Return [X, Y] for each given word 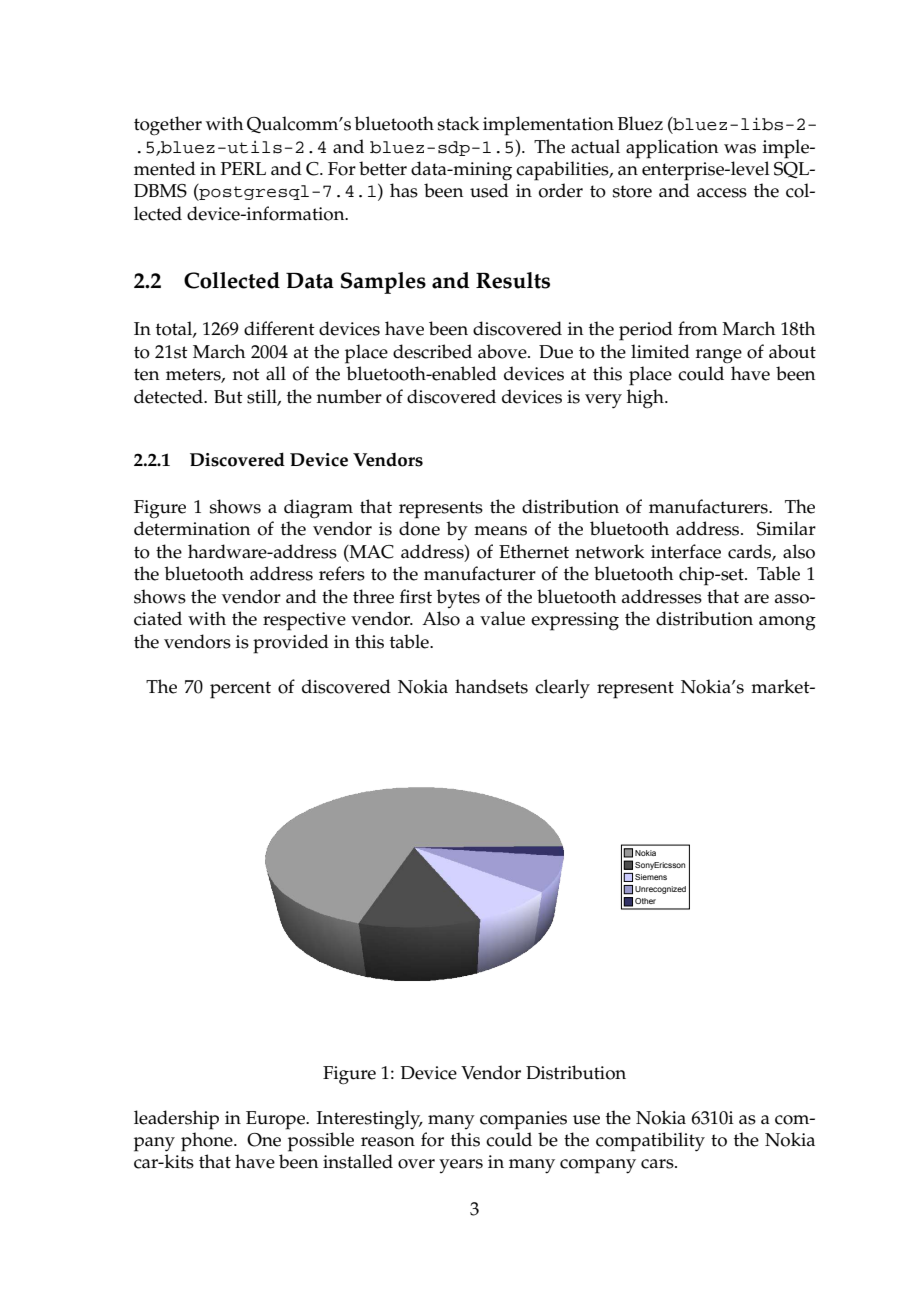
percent [240, 690]
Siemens [651, 877]
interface [686, 551]
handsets [491, 686]
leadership [176, 1120]
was [740, 149]
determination [192, 528]
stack [458, 123]
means [500, 531]
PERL [243, 168]
